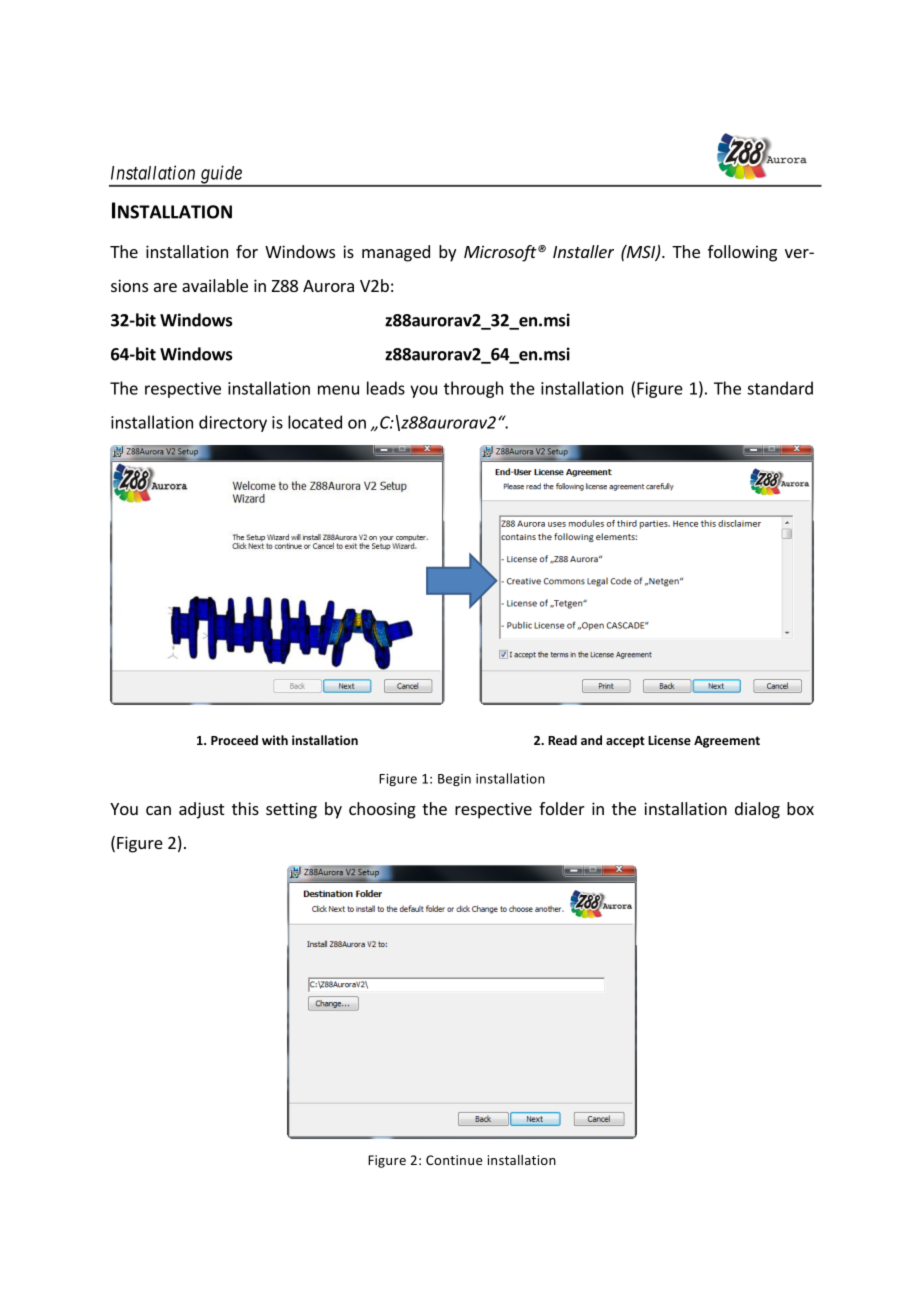 This screenshot has width=924, height=1308. What do you see at coordinates (454, 1160) in the screenshot?
I see `Continue` at bounding box center [454, 1160].
